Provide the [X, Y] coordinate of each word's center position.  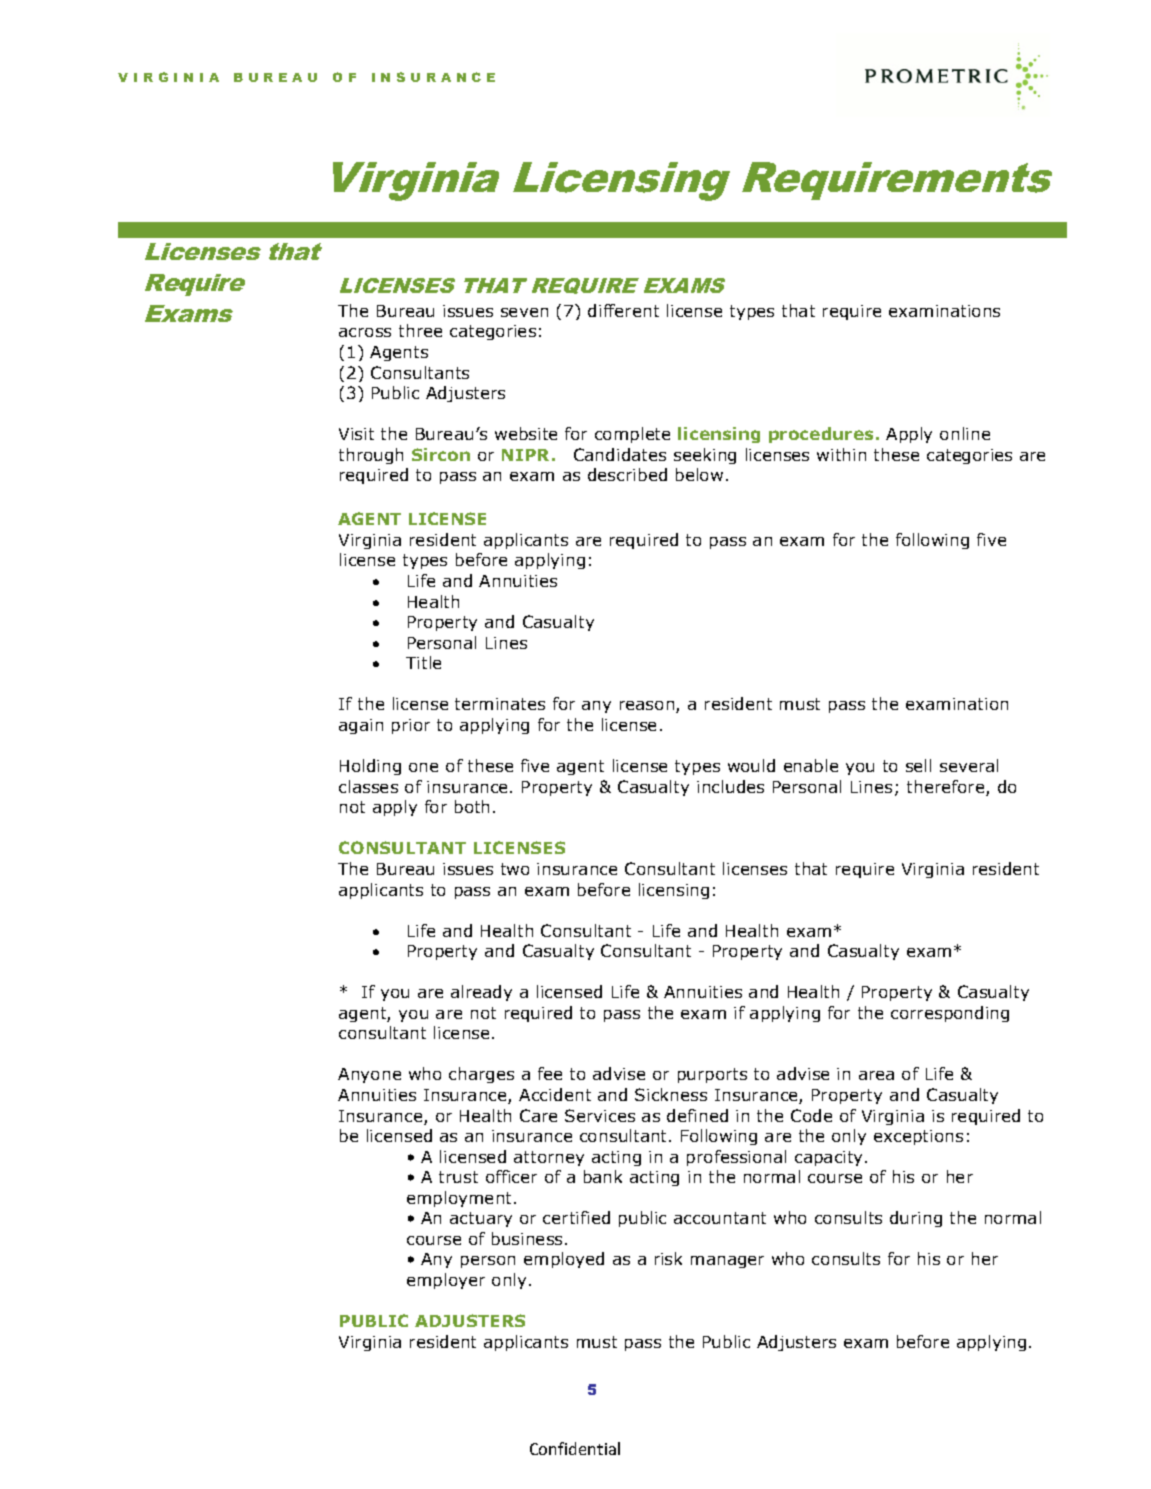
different [623, 310]
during [916, 1219]
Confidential [575, 1448]
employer [446, 1281]
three [420, 330]
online [965, 433]
